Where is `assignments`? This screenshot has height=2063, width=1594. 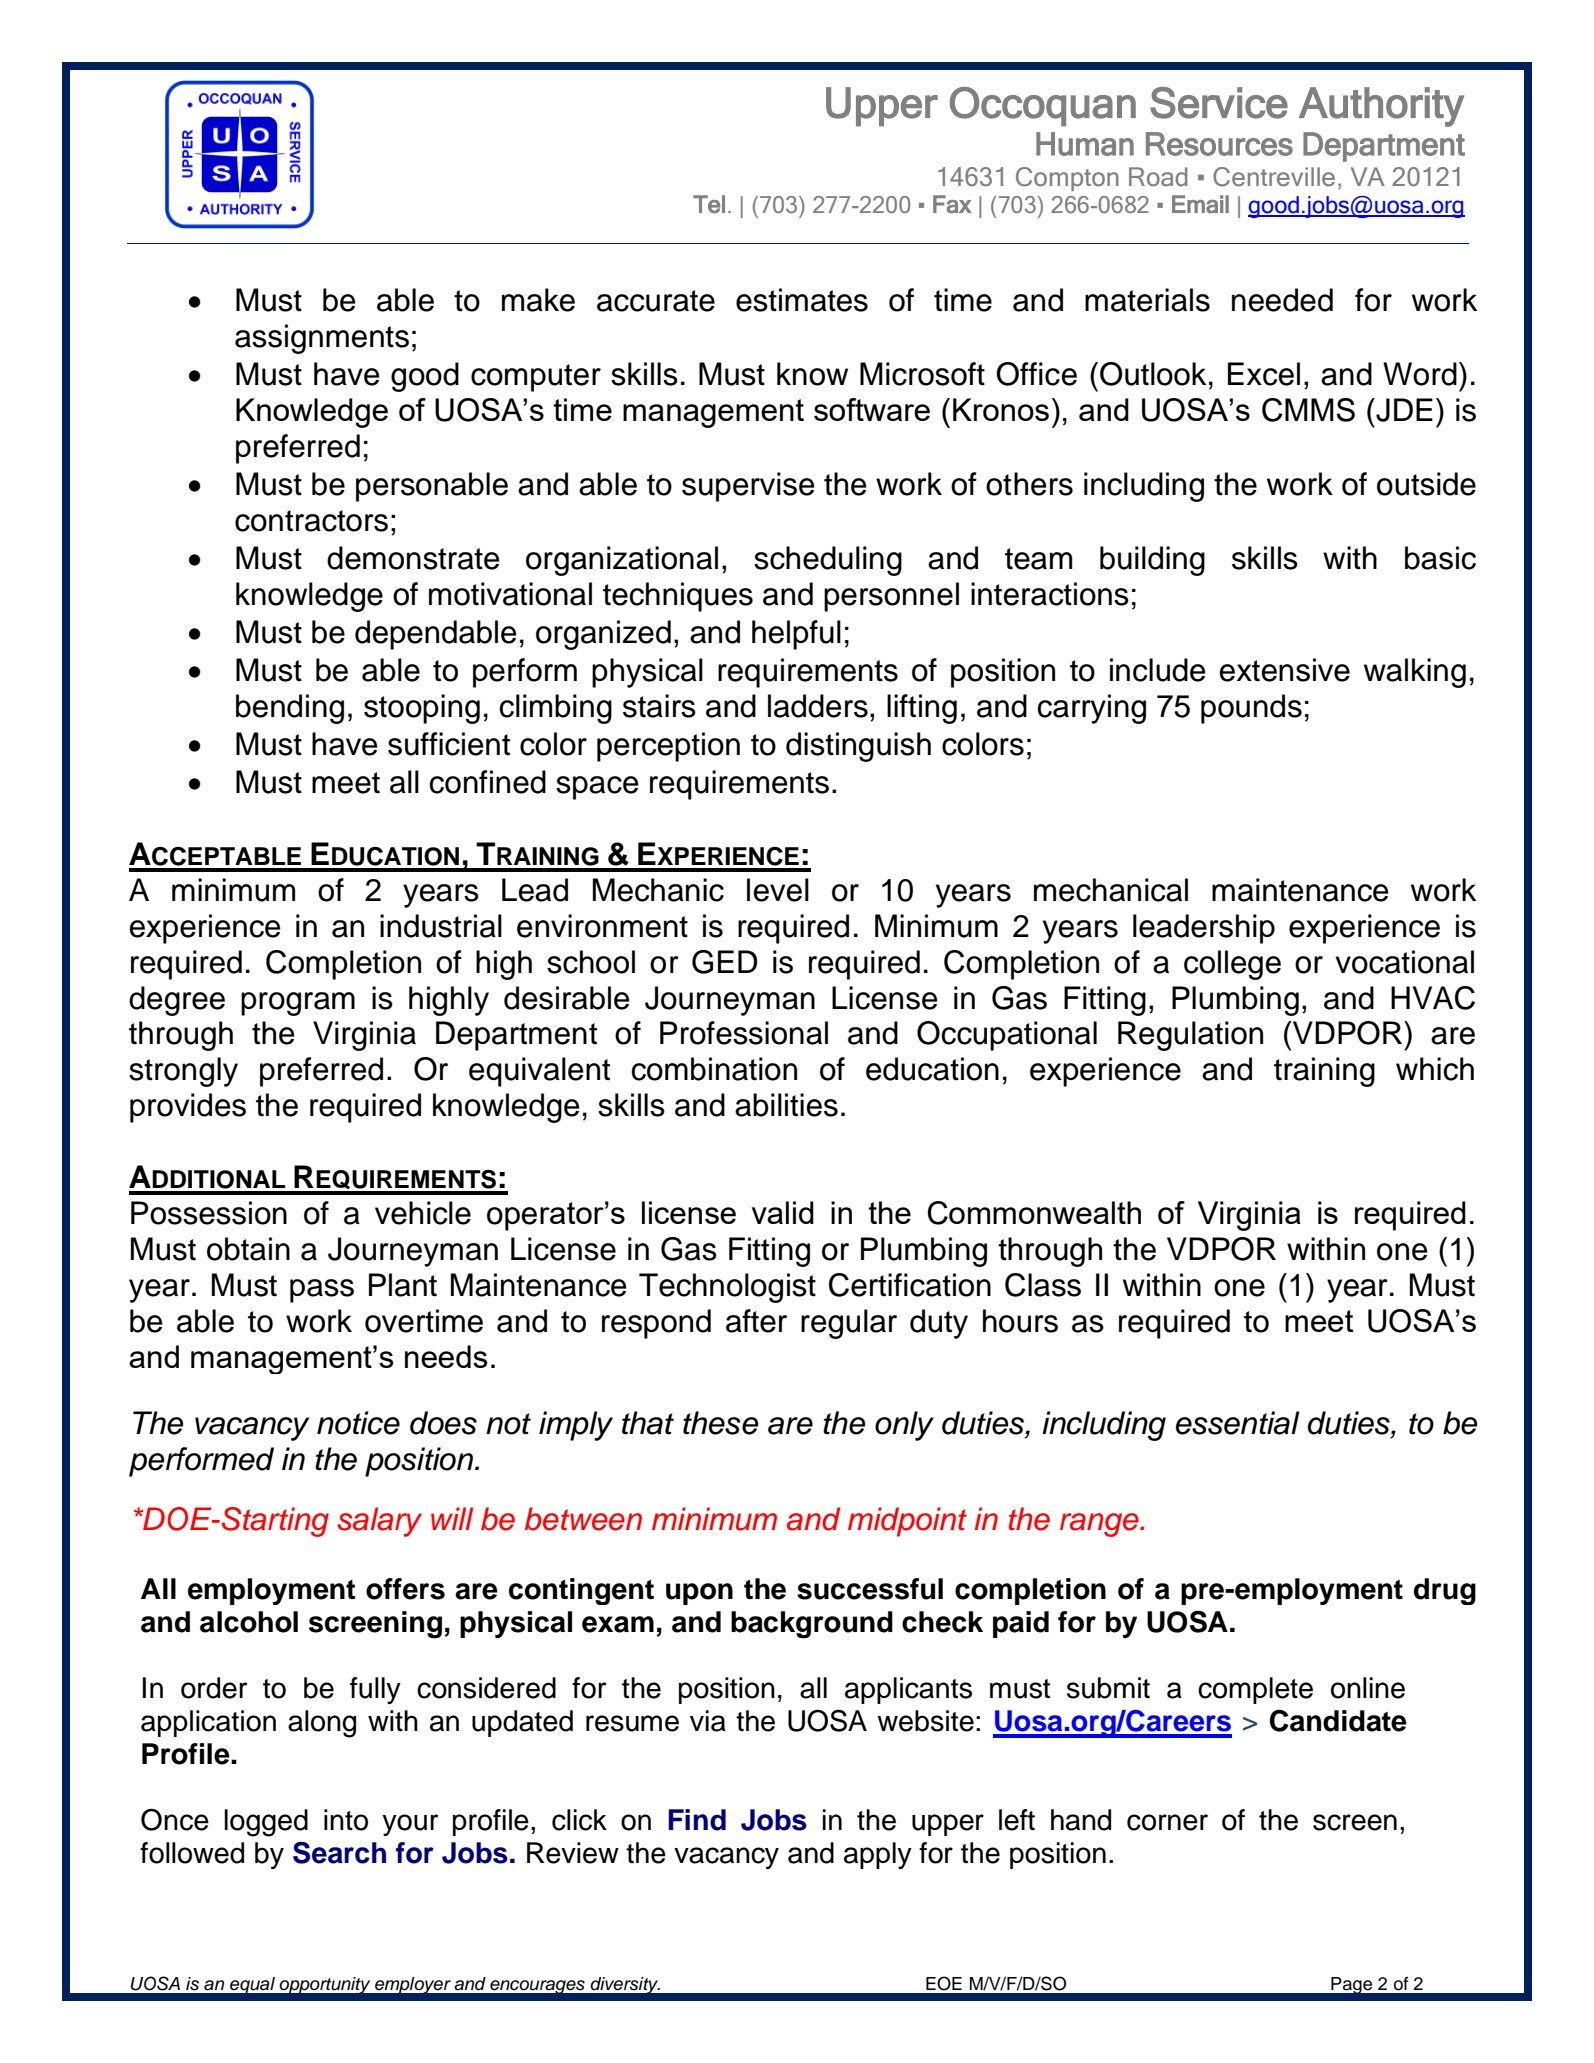
assignments is located at coordinates (322, 339).
